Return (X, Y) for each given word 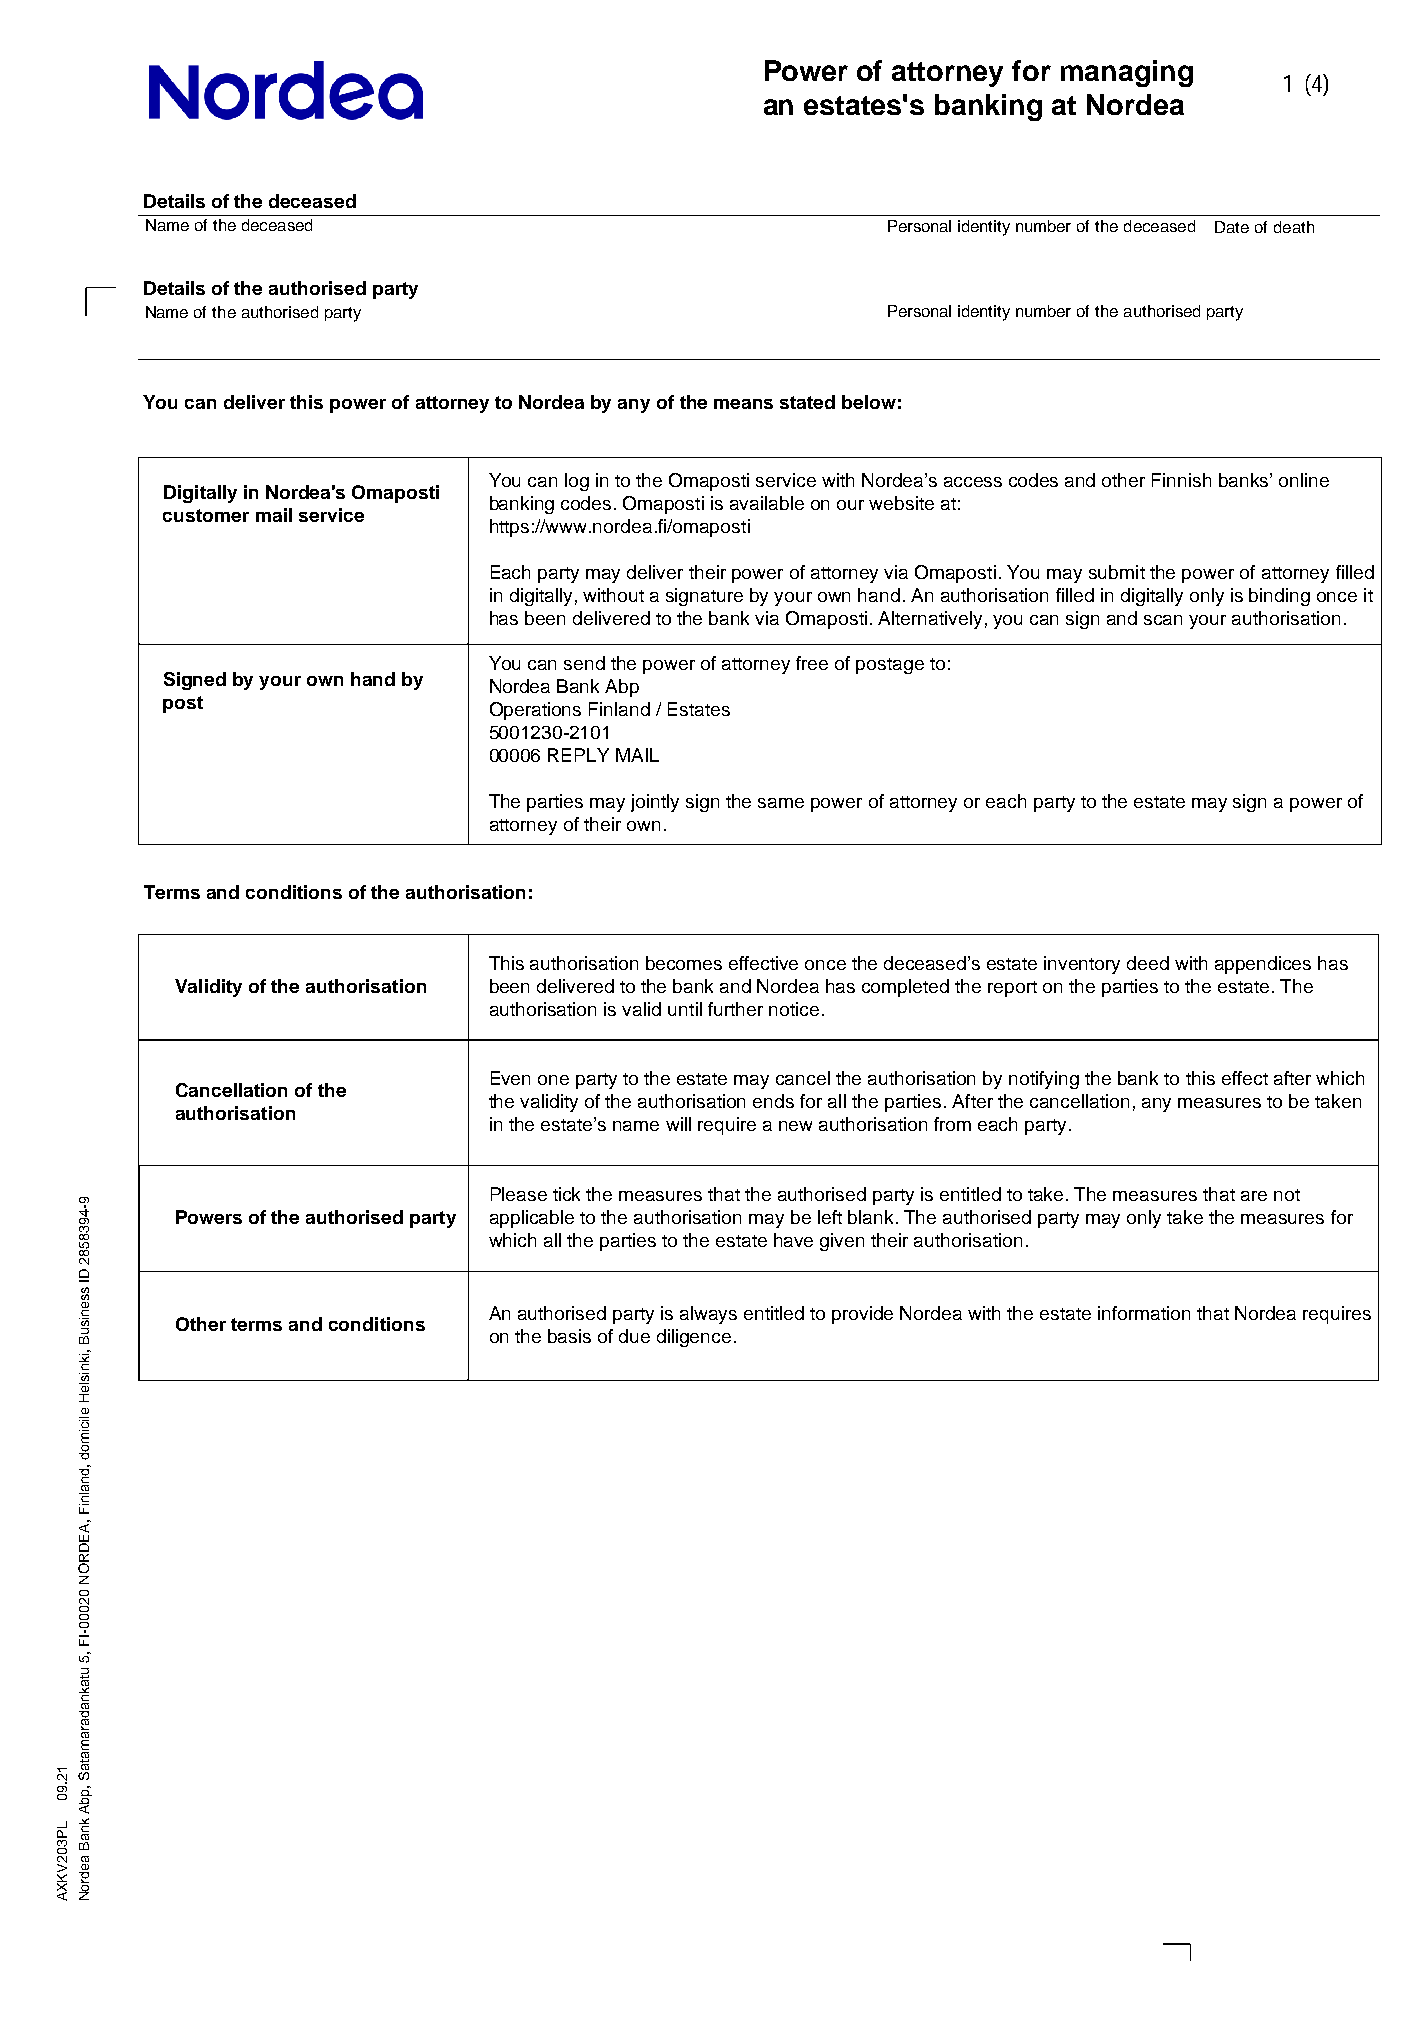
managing (1127, 73)
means (743, 404)
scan (1163, 620)
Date (1232, 227)
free (812, 663)
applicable (532, 1219)
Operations (535, 711)
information (1144, 1313)
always (708, 1315)
